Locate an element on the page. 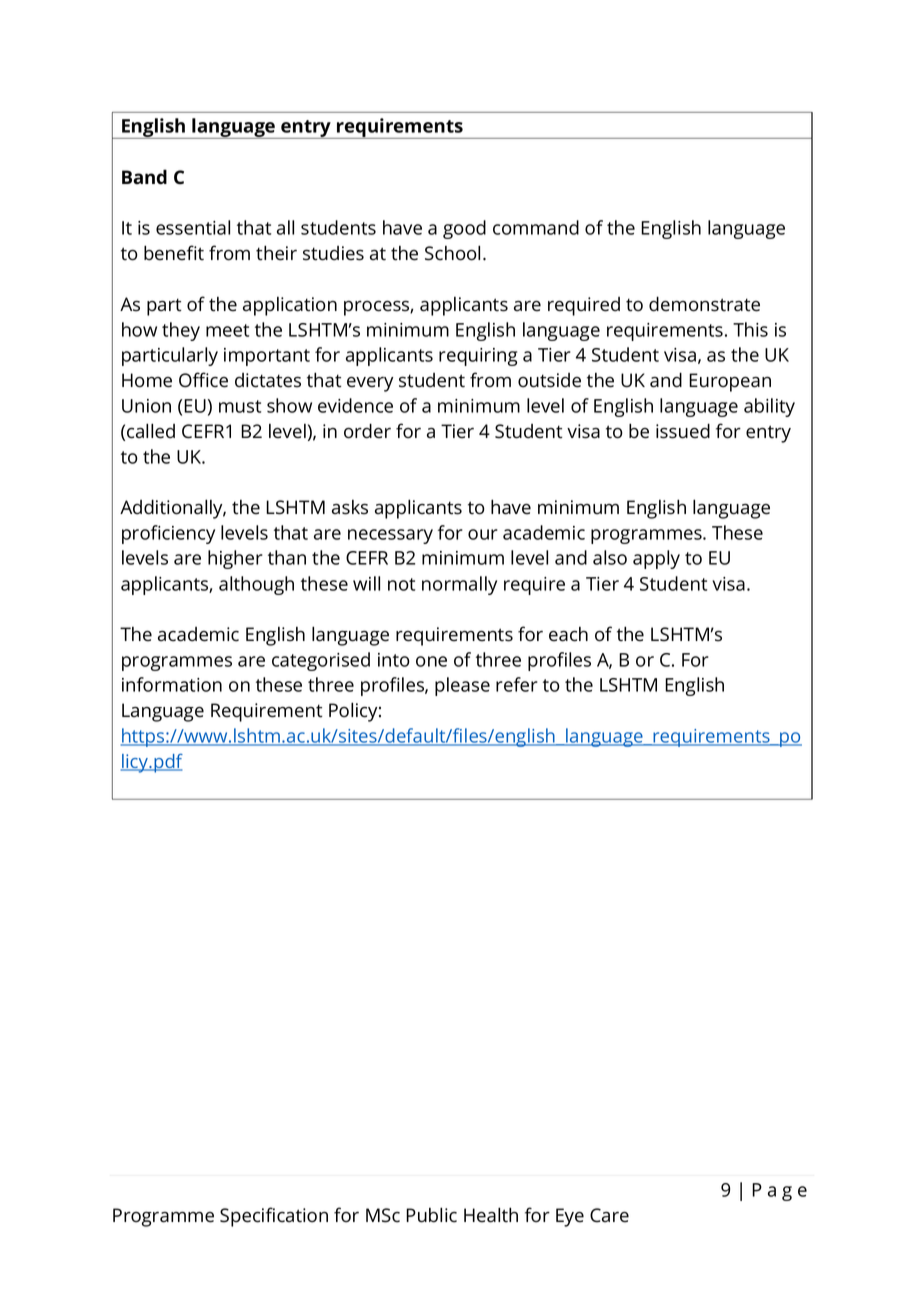 The width and height of the document is (924, 1308). our is located at coordinates (483, 534).
